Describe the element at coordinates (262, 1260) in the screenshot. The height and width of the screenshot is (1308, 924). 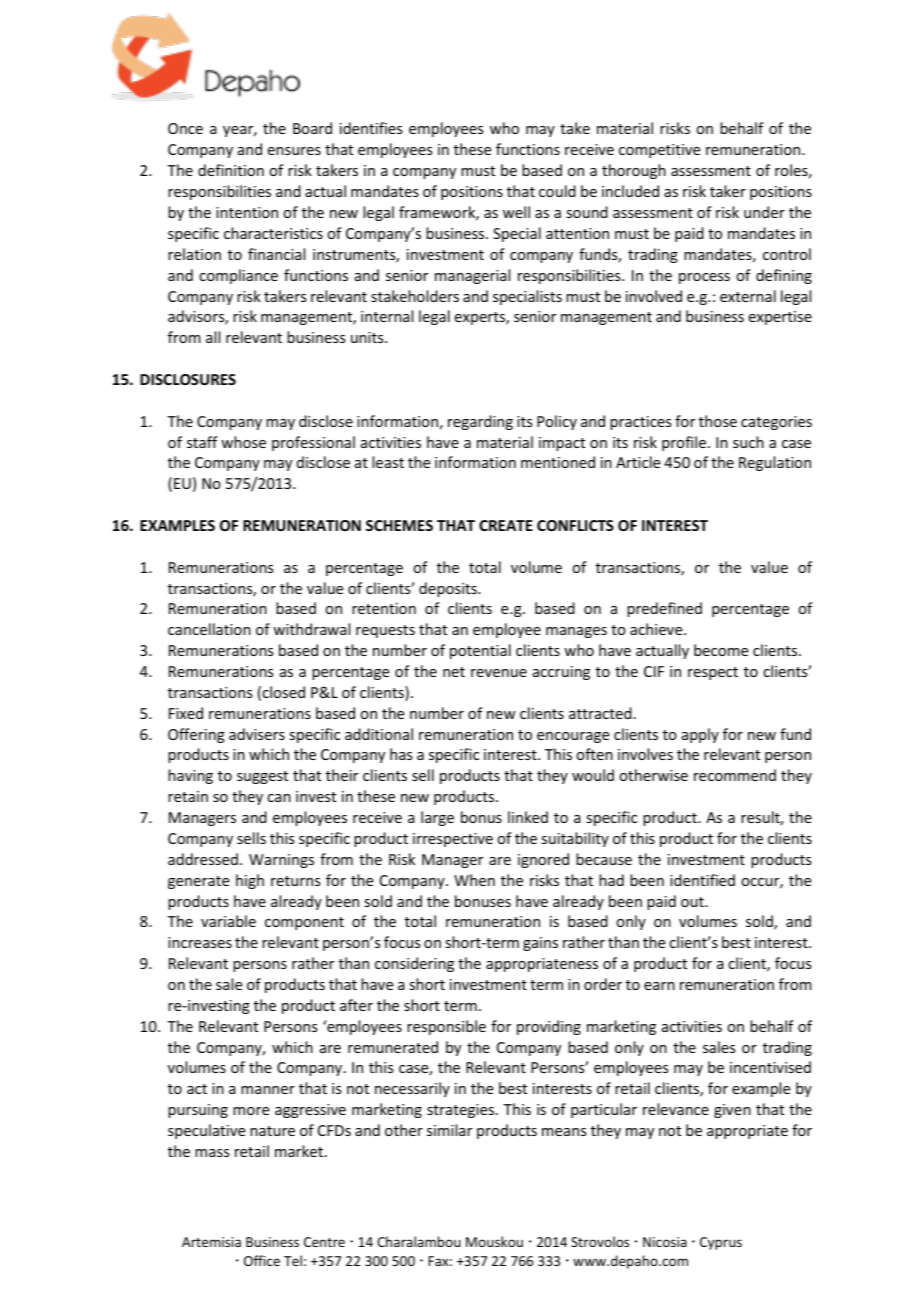
I see `Office` at that location.
